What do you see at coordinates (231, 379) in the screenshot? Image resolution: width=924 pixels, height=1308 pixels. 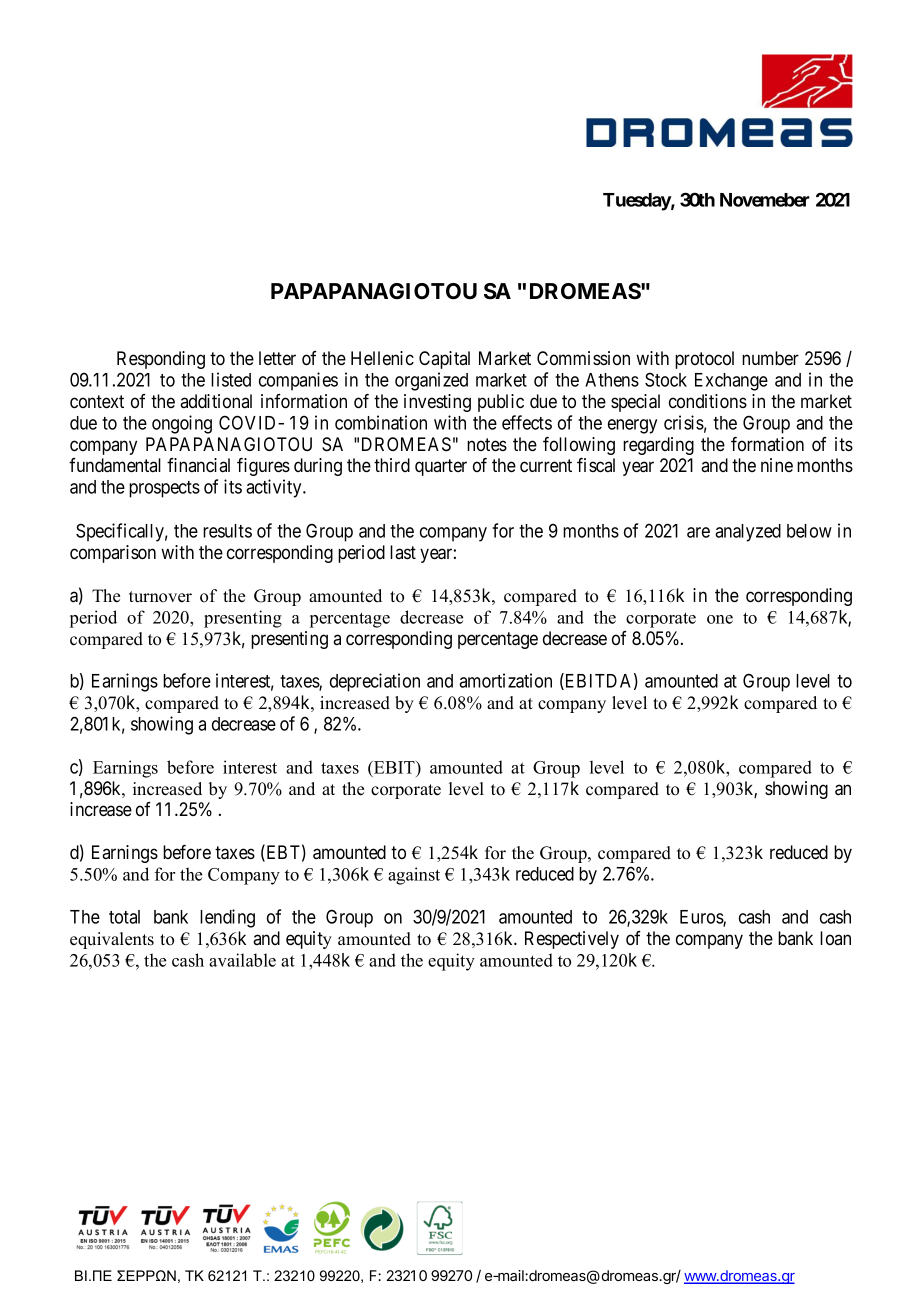 I see `listed` at bounding box center [231, 379].
